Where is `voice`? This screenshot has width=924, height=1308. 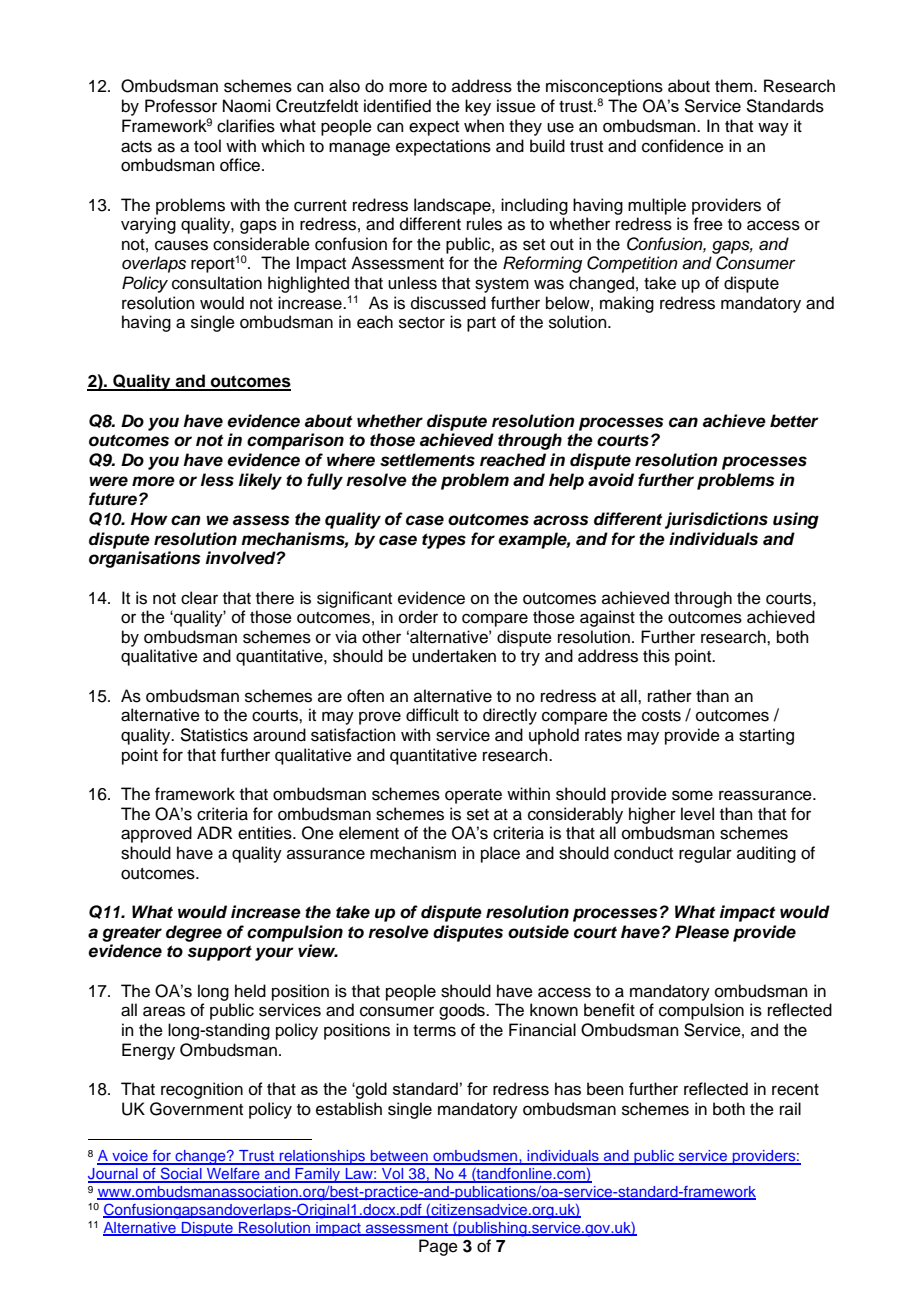 voice is located at coordinates (130, 1157).
